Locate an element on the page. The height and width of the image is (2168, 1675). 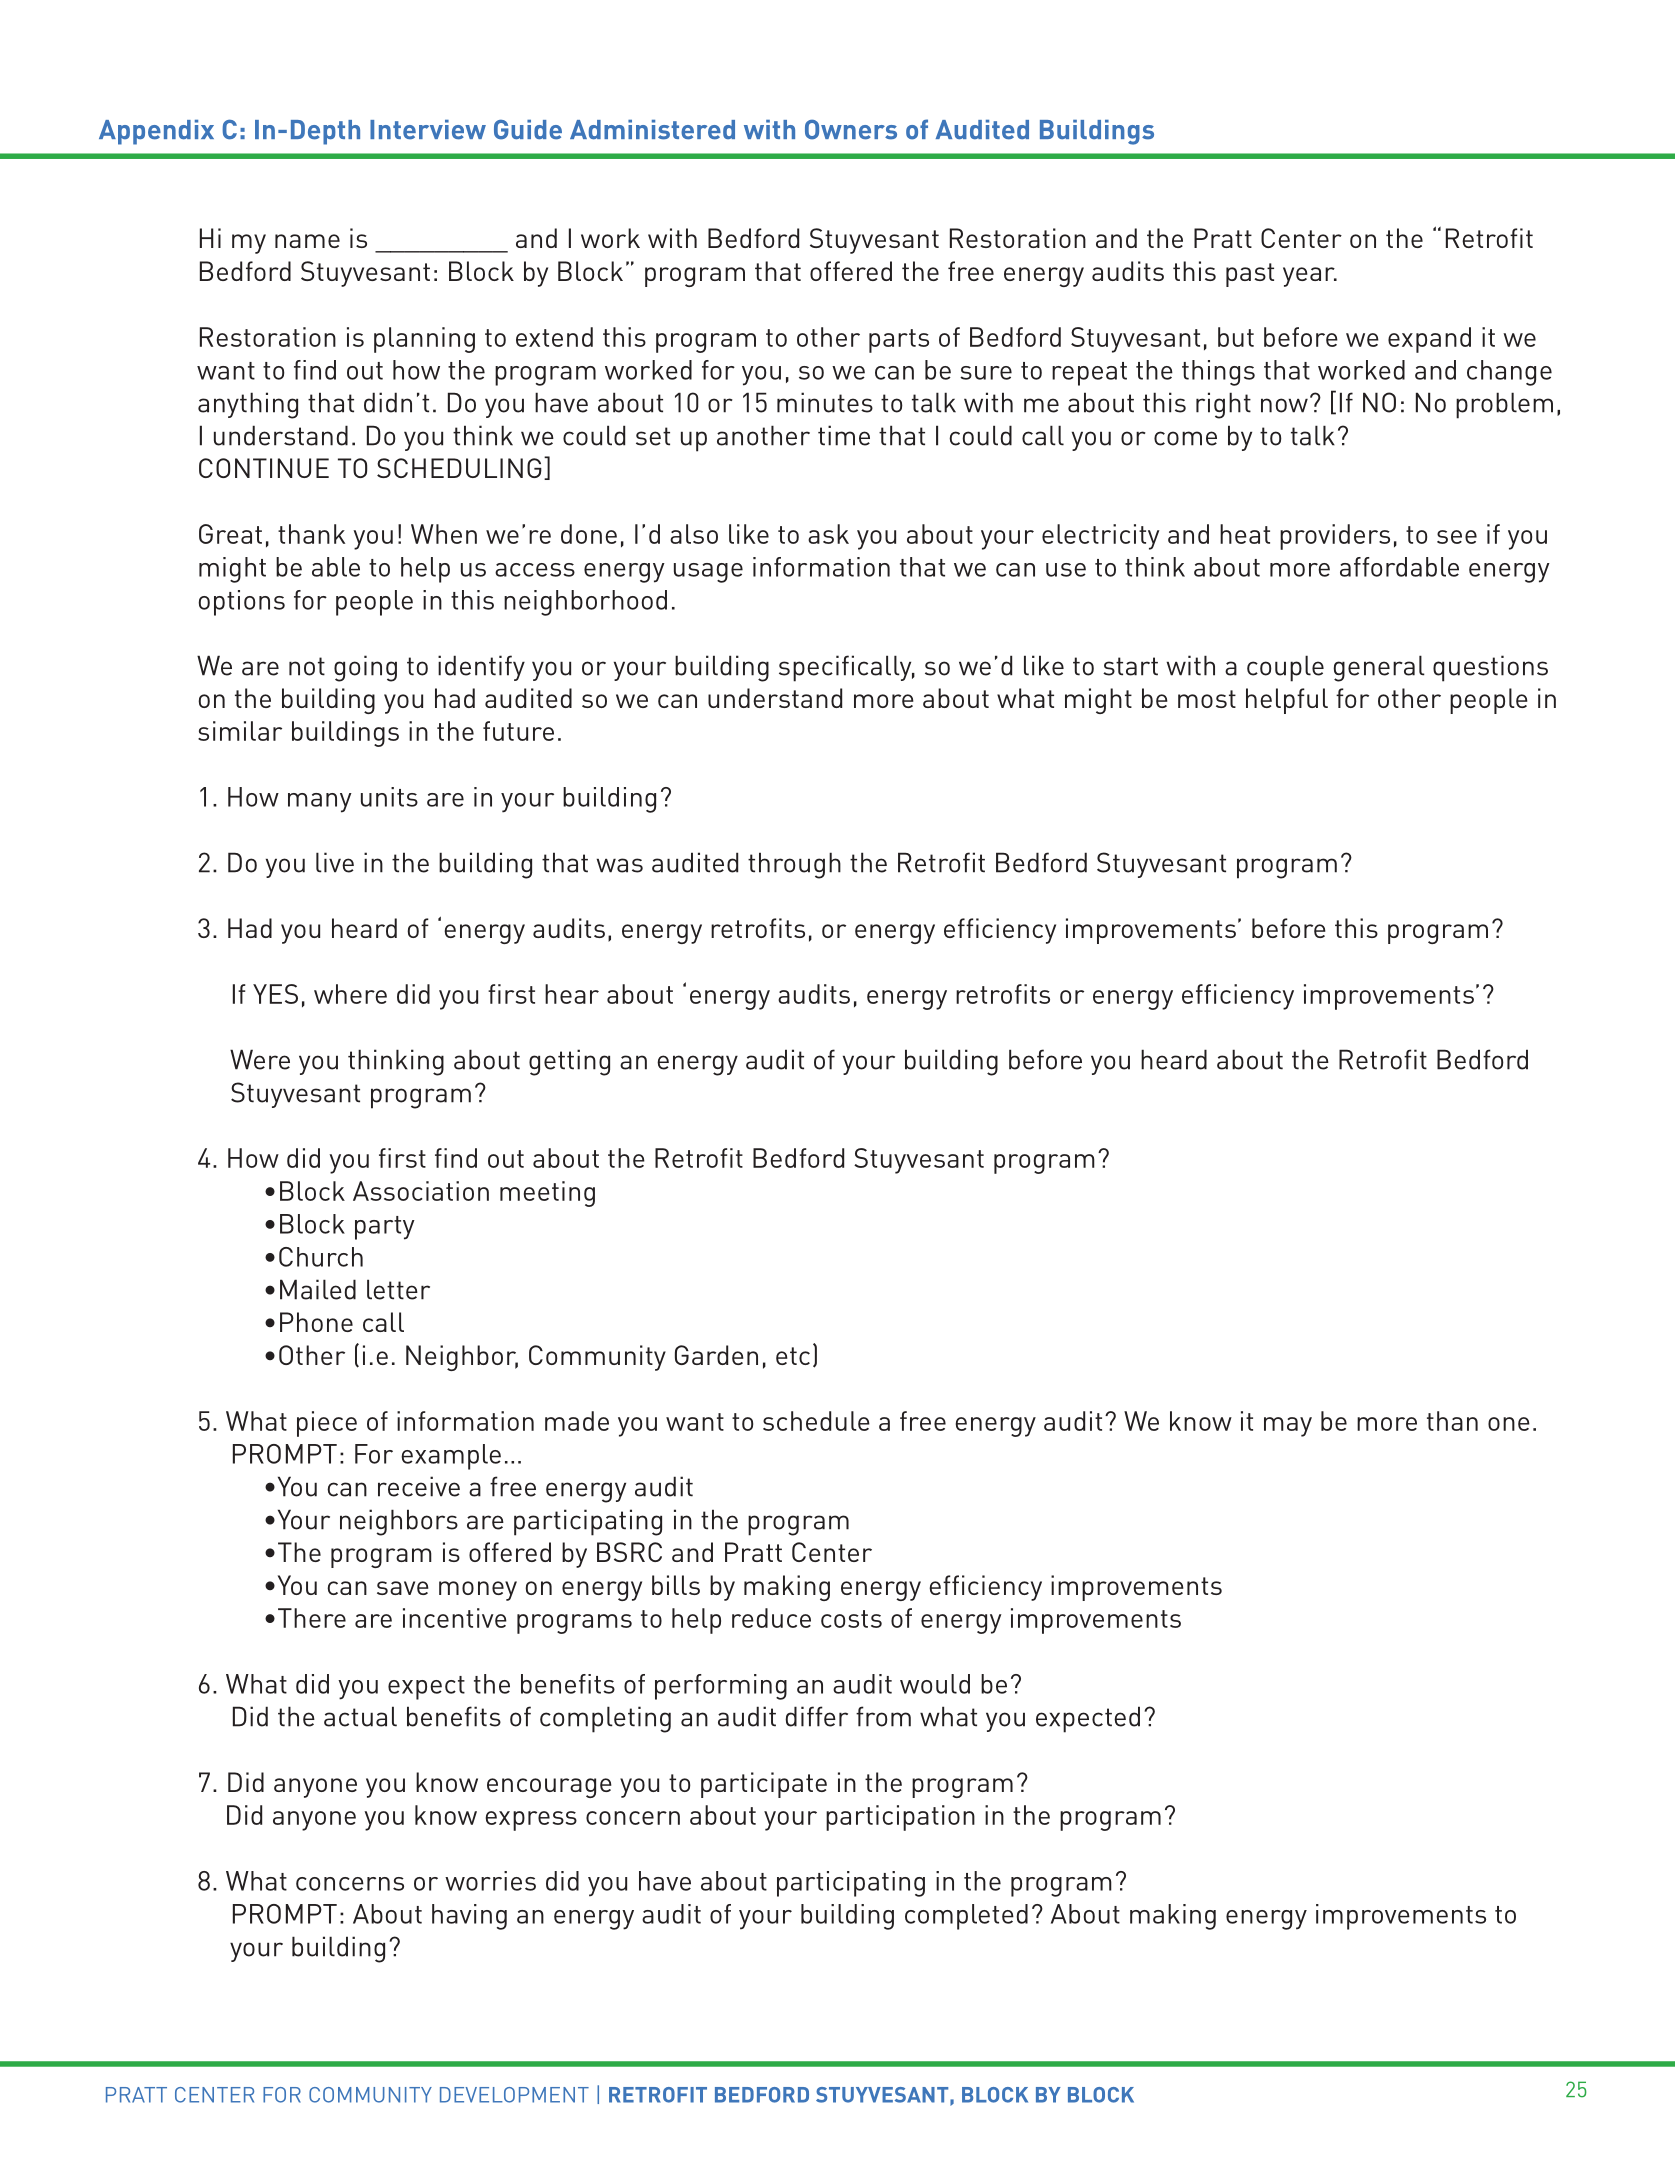
DEVELOPMENT is located at coordinates (514, 2095).
